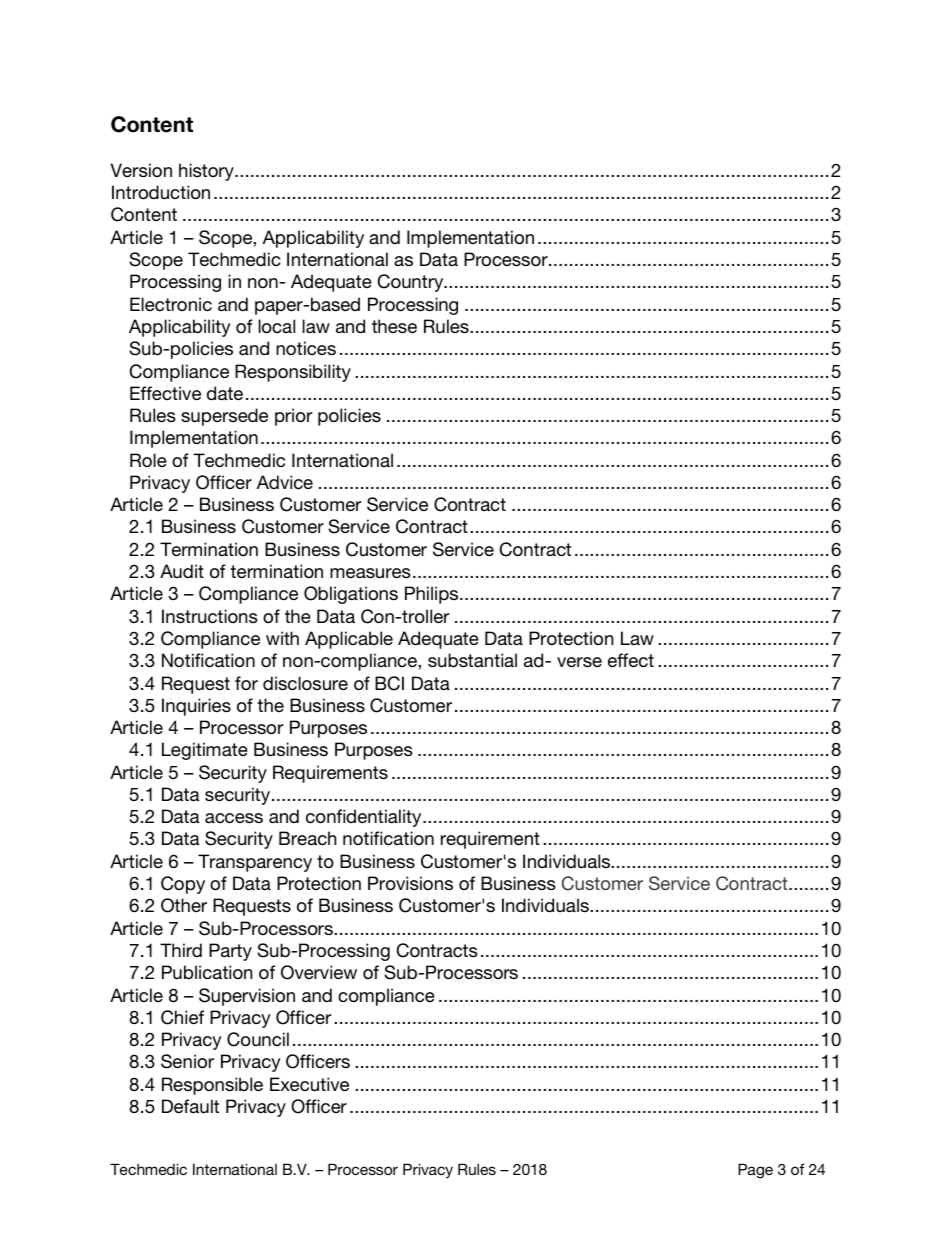 Image resolution: width=952 pixels, height=1233 pixels. I want to click on these, so click(394, 326).
